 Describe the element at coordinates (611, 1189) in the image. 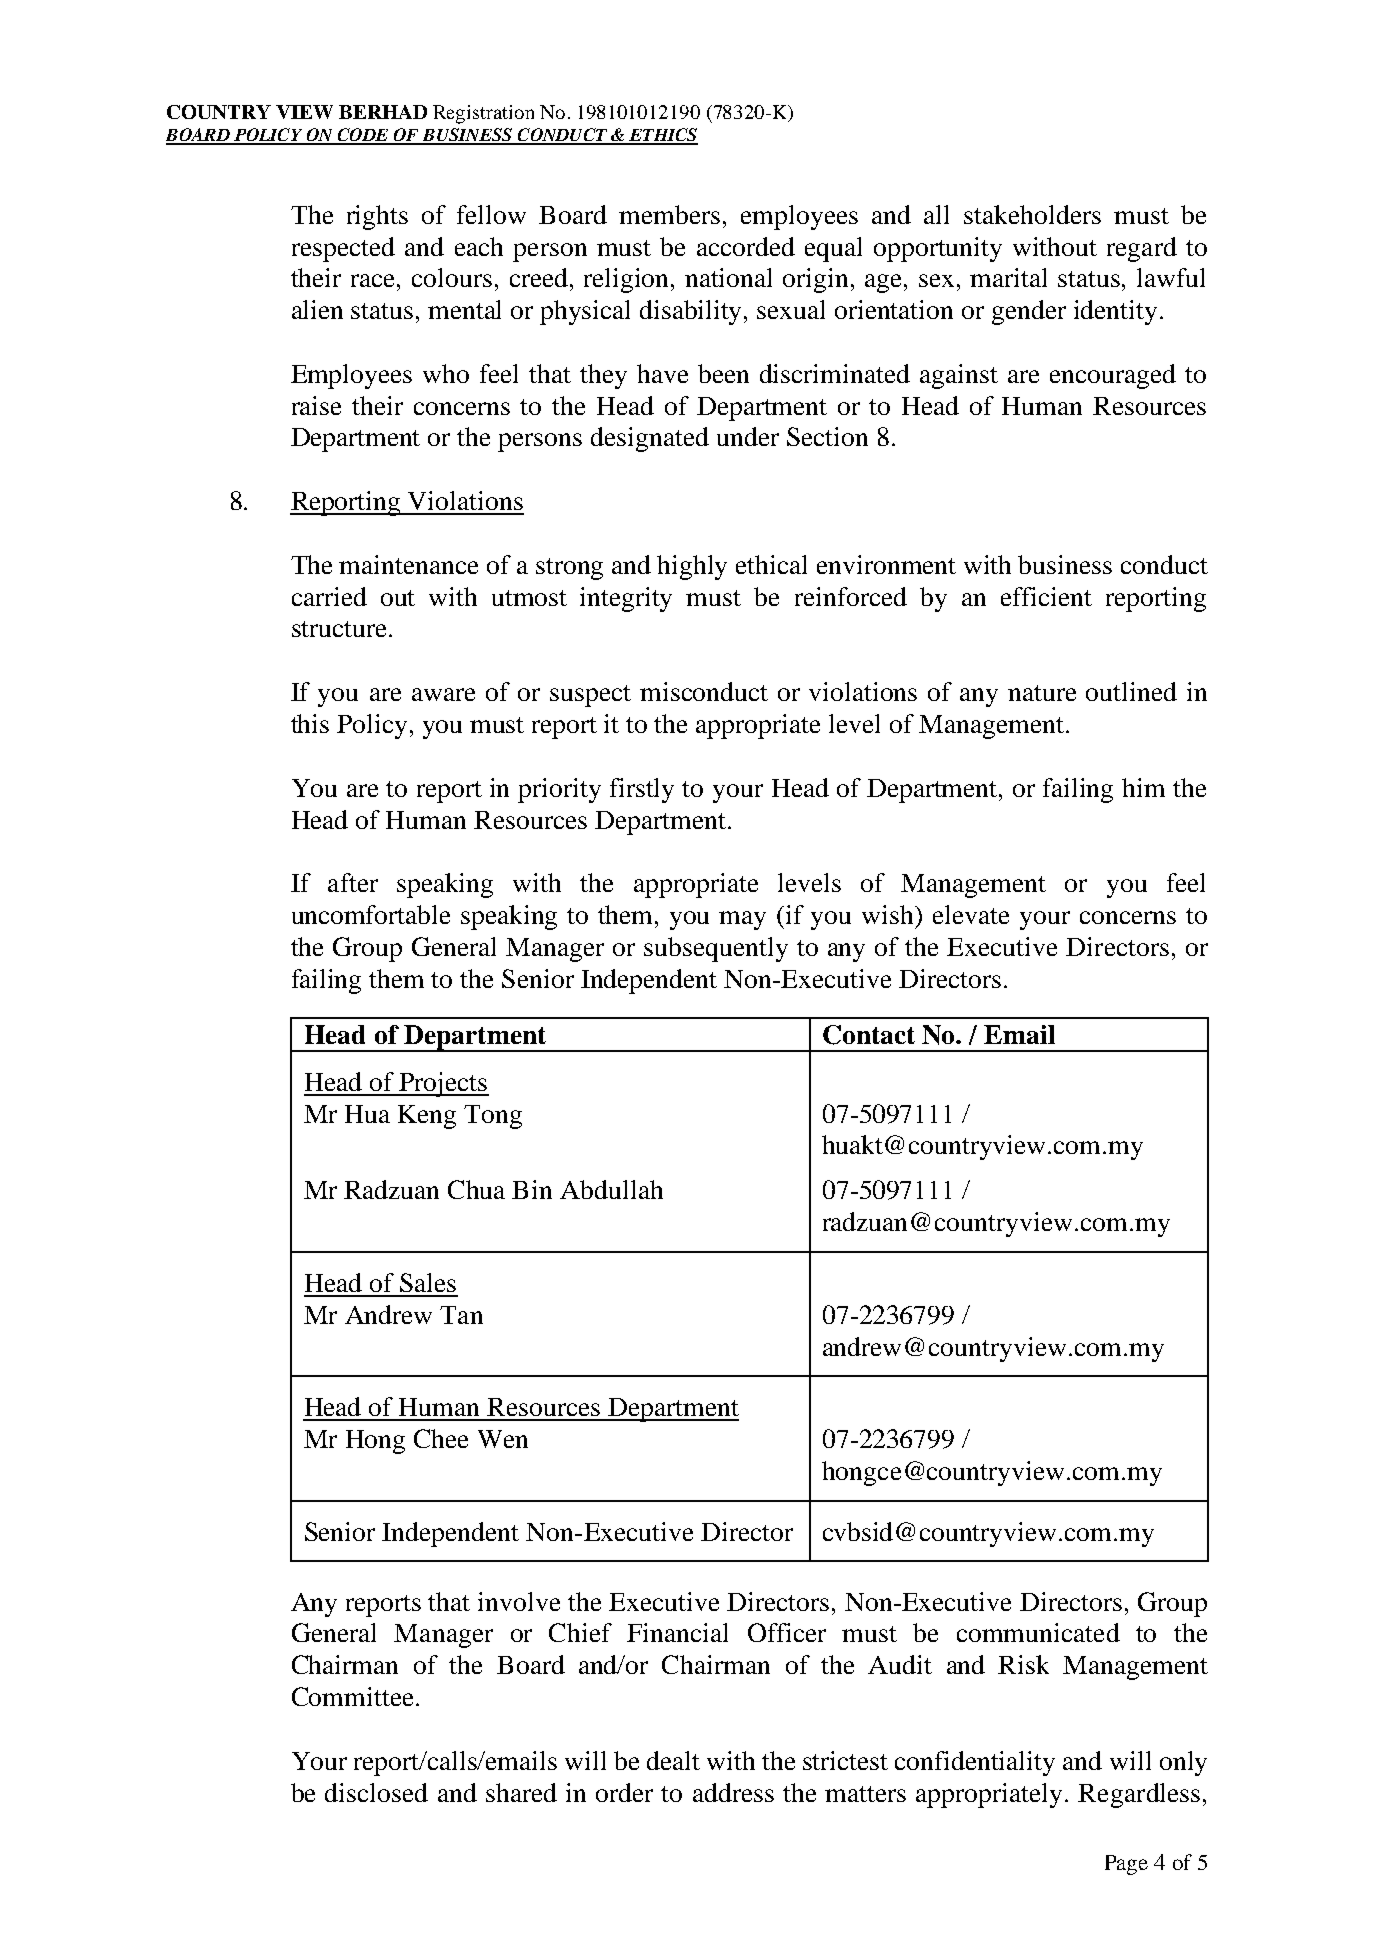

I see `Abdullah` at that location.
